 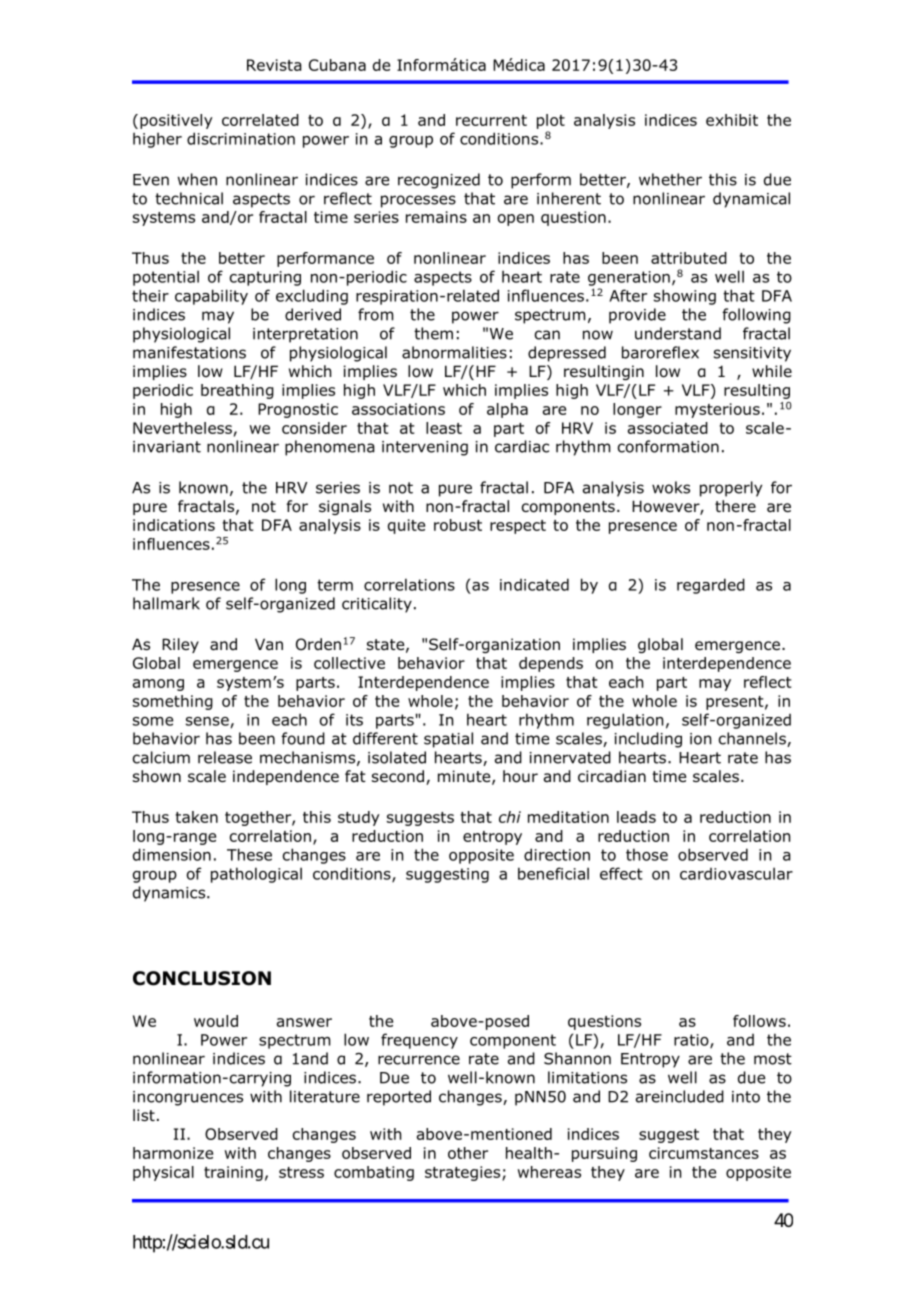 What do you see at coordinates (237, 391) in the screenshot?
I see `breathing` at bounding box center [237, 391].
